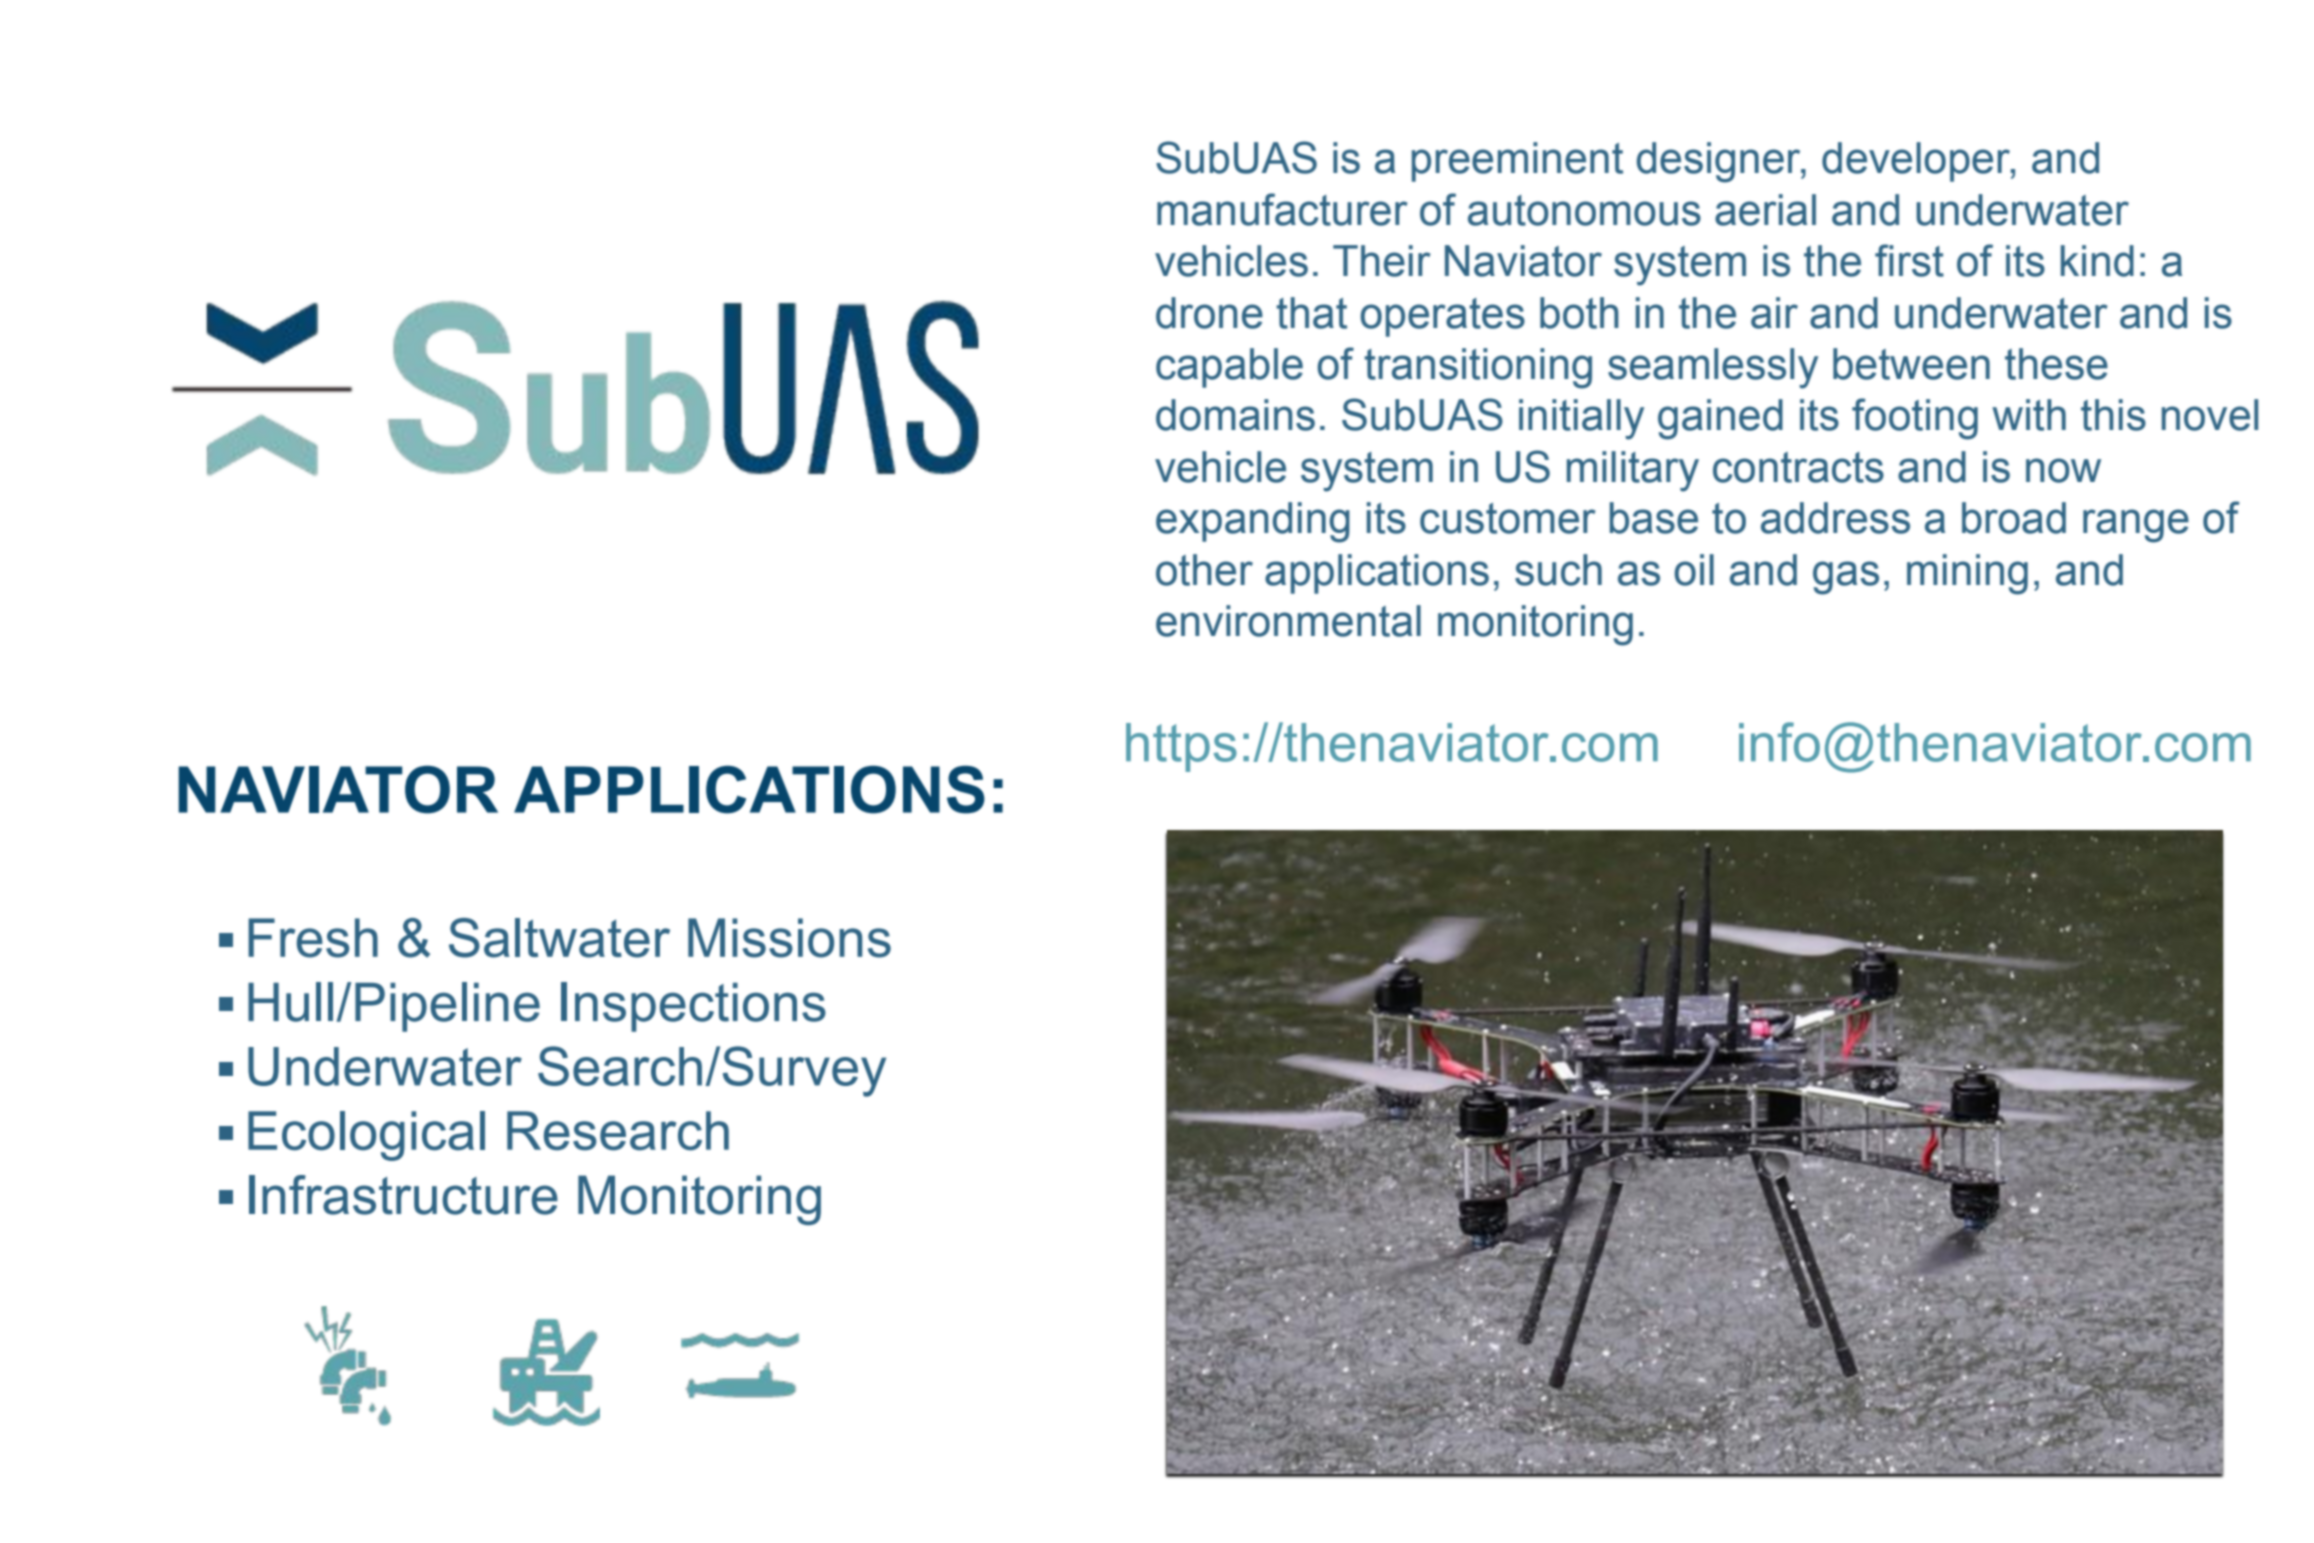 This page has height=1543, width=2314. What do you see at coordinates (1846, 578) in the page?
I see `gas` at bounding box center [1846, 578].
